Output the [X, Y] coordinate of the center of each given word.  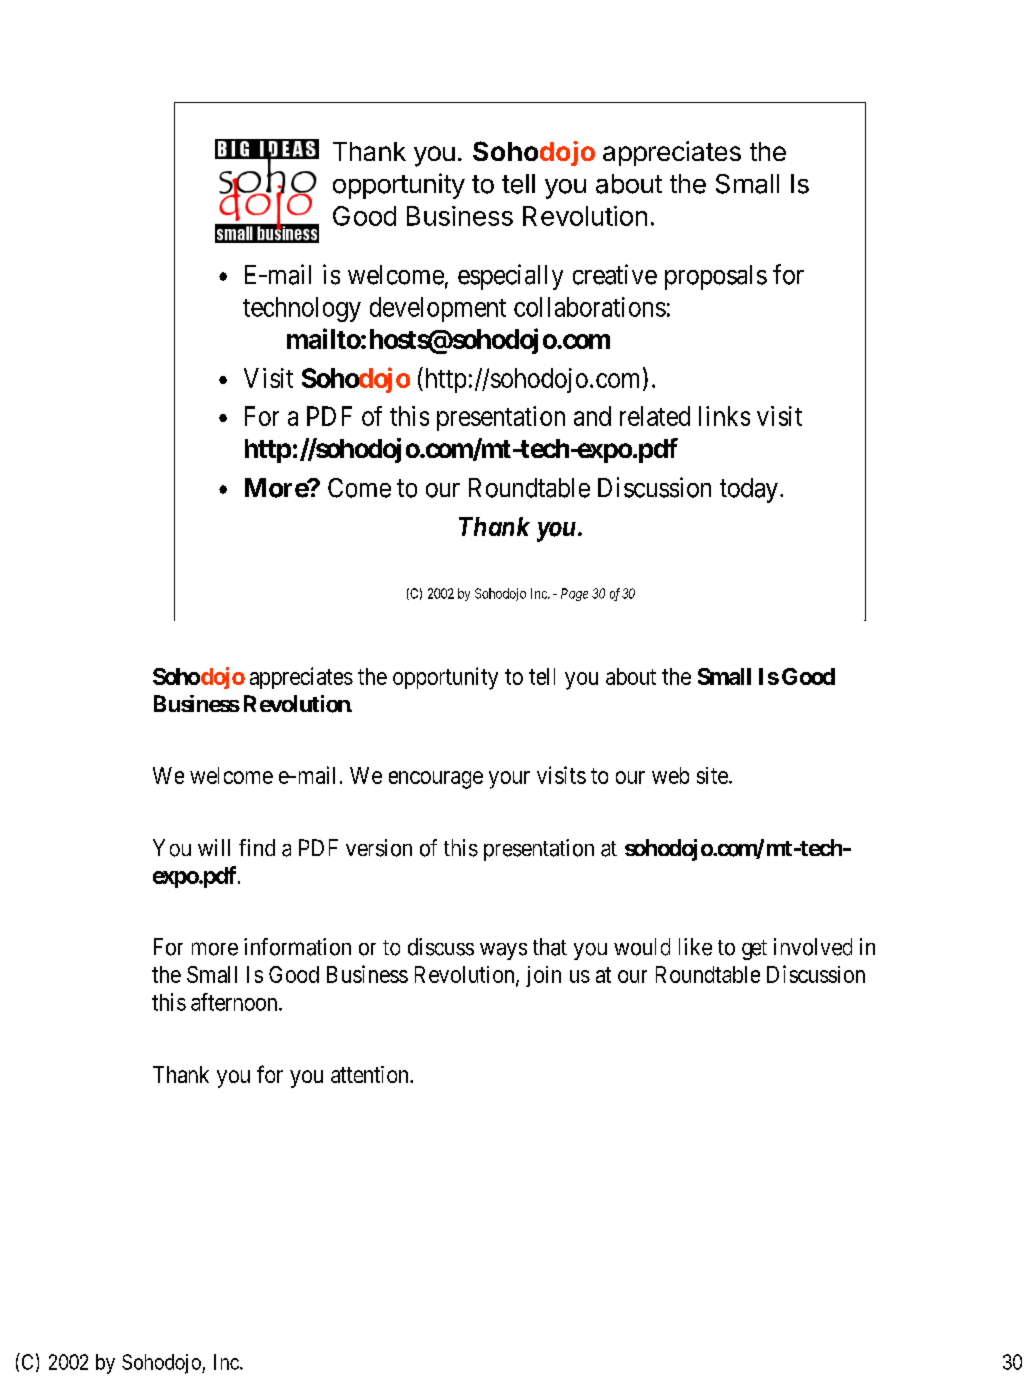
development [438, 309]
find [257, 847]
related [655, 416]
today [749, 490]
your [509, 780]
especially [510, 277]
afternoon [235, 1002]
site [712, 775]
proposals [716, 277]
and [592, 416]
